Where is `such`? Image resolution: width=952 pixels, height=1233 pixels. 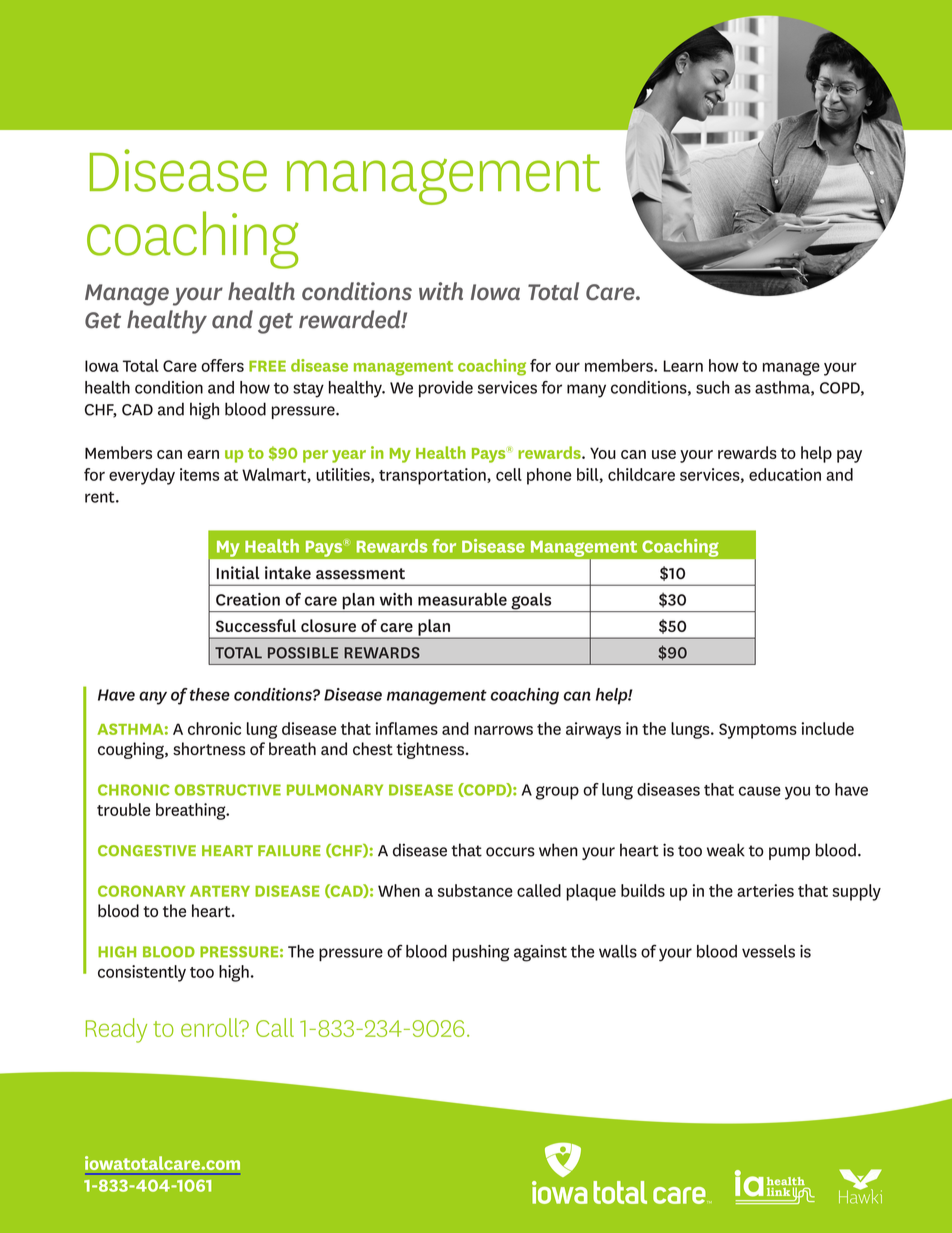
such is located at coordinates (712, 387).
